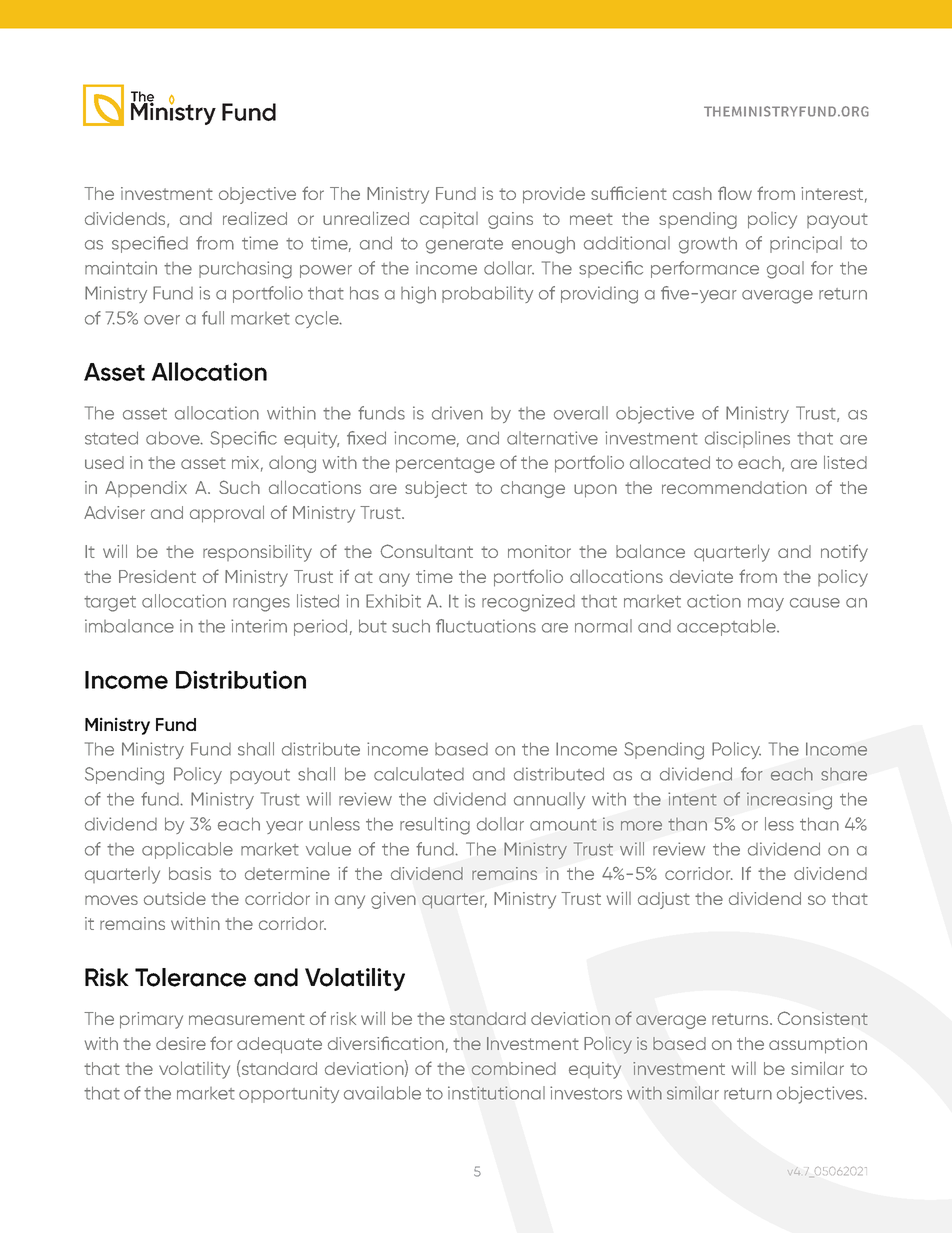  What do you see at coordinates (664, 900) in the document?
I see `adjust` at bounding box center [664, 900].
